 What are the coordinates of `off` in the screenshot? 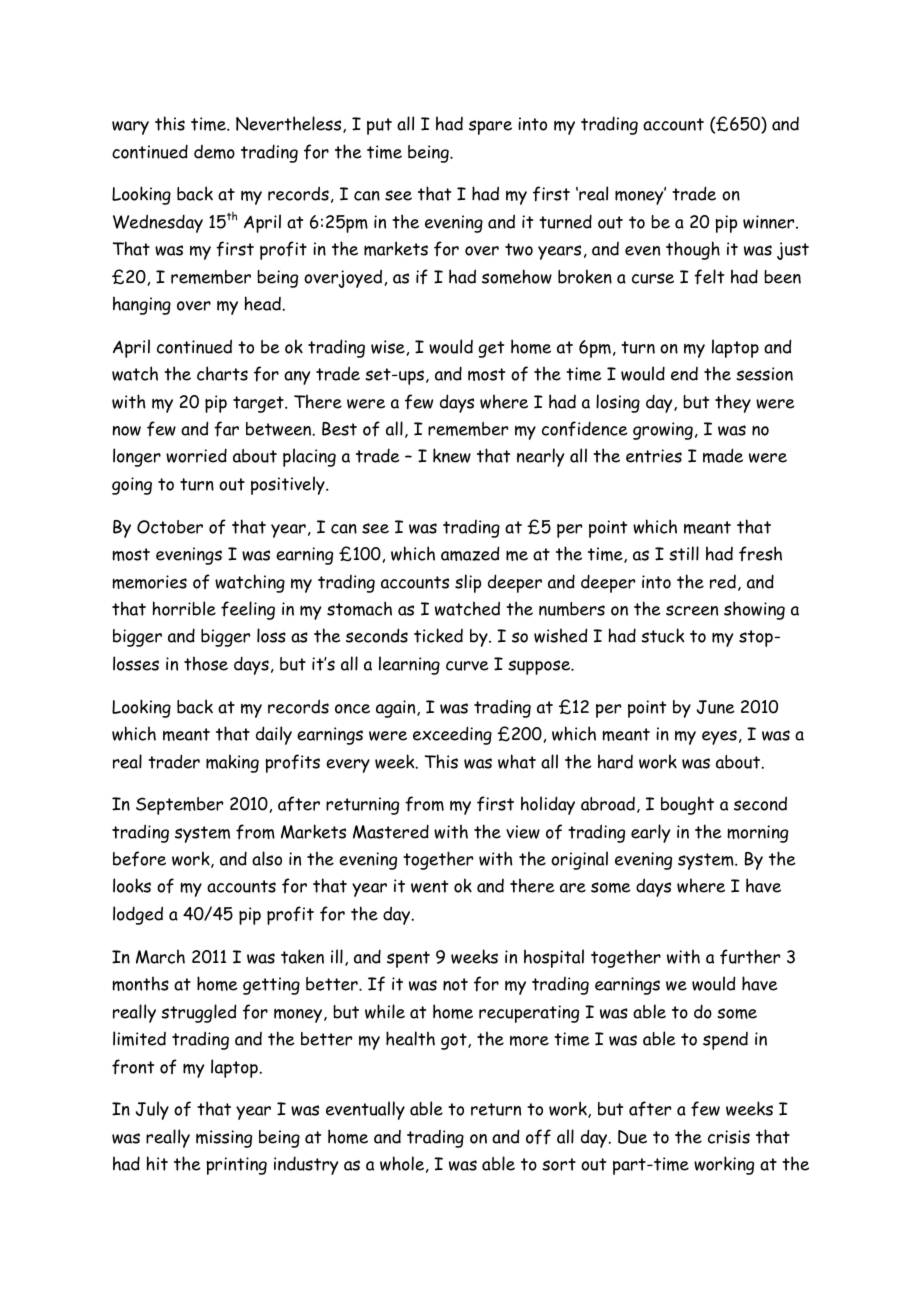 It's located at (538, 1137).
